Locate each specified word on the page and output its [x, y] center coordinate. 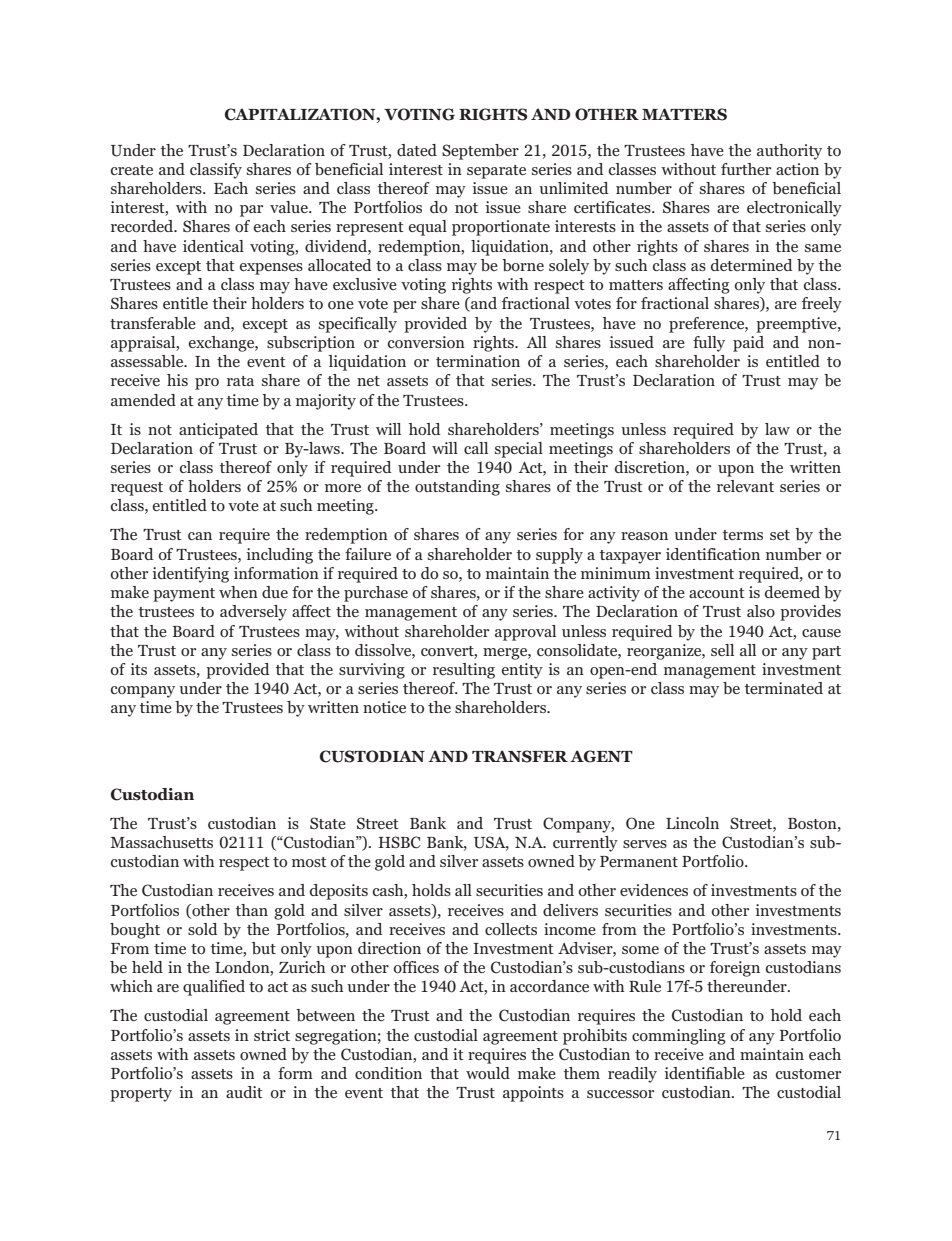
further [746, 169]
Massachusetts [161, 842]
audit [244, 1092]
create [132, 170]
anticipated [218, 431]
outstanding [457, 488]
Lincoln [692, 823]
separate [496, 172]
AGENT [601, 756]
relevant [745, 486]
